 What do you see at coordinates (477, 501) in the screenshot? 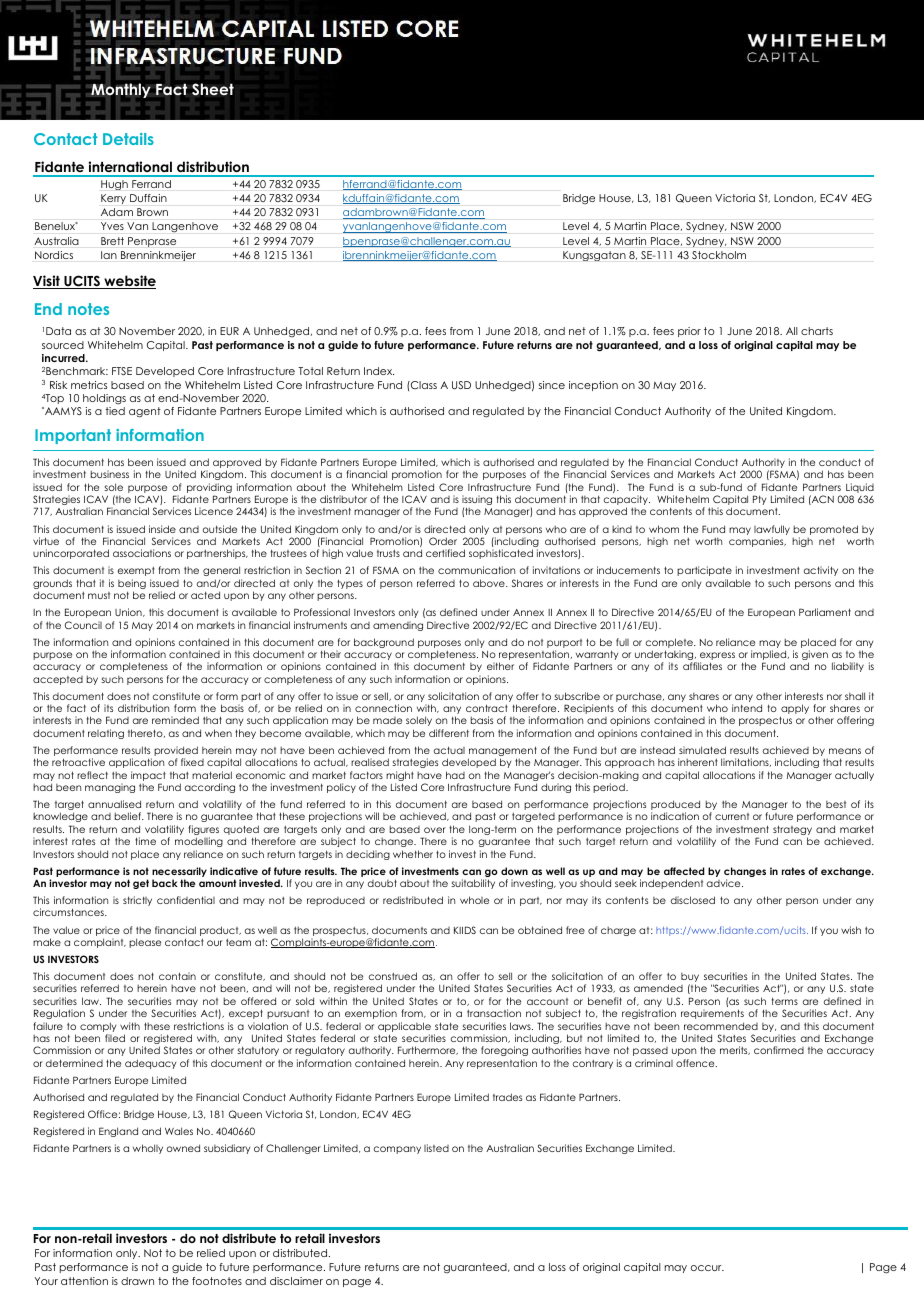
I see `issuing` at bounding box center [477, 501].
